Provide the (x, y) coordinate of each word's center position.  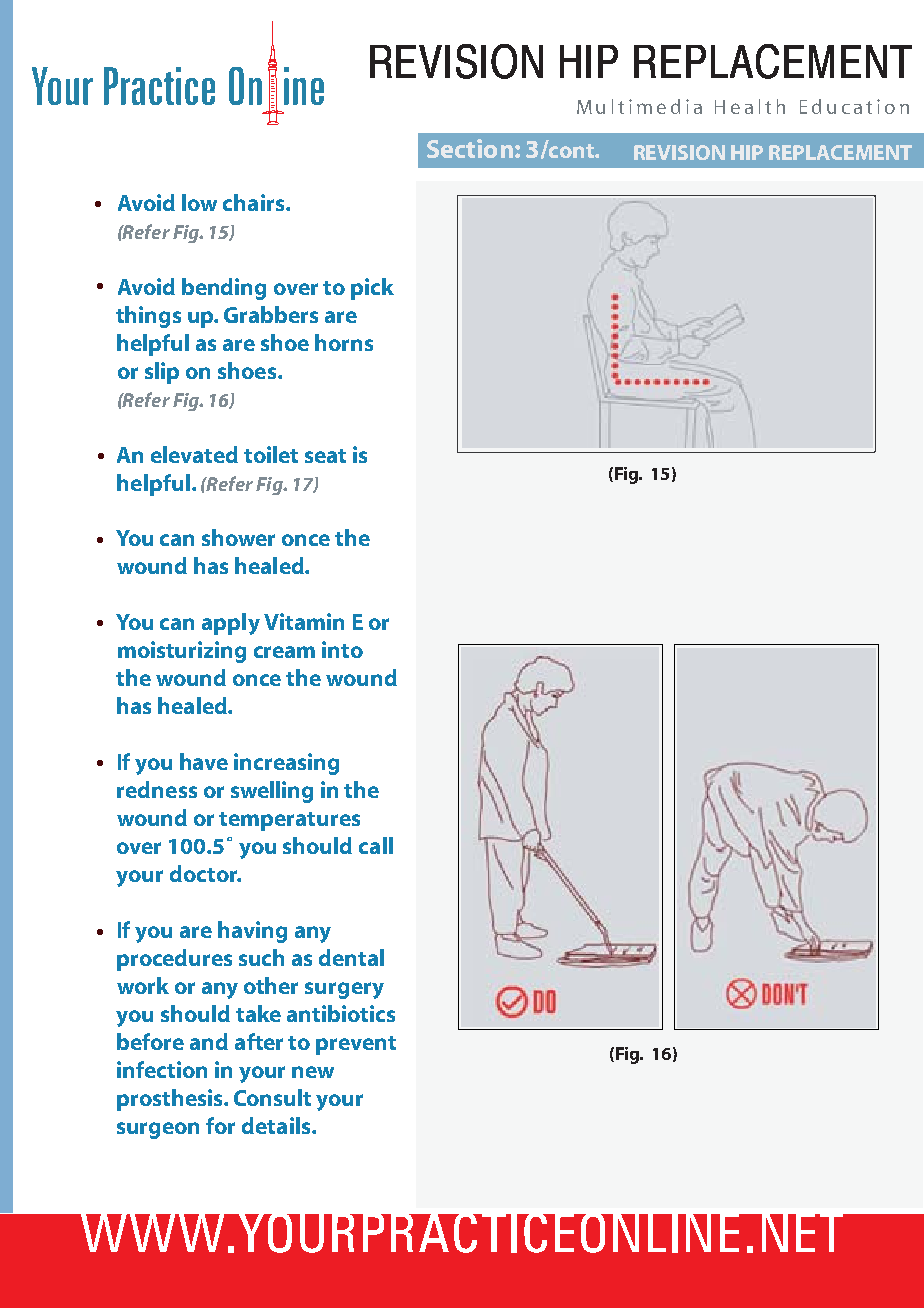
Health (750, 106)
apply (231, 624)
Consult (272, 1097)
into (342, 649)
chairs (255, 202)
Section (470, 148)
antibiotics (341, 1013)
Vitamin (304, 621)
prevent (356, 1045)
